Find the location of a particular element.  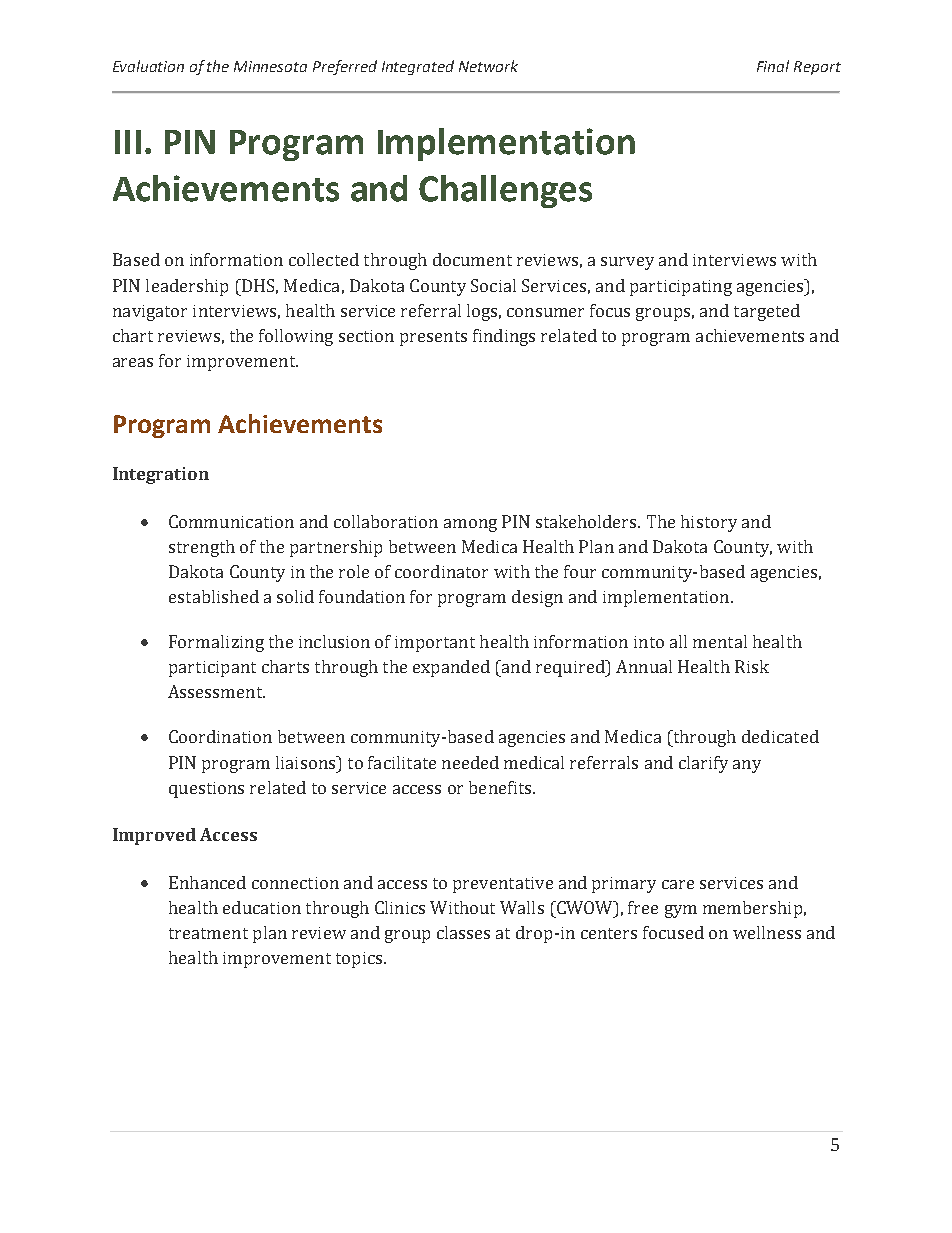

Communication is located at coordinates (231, 521).
